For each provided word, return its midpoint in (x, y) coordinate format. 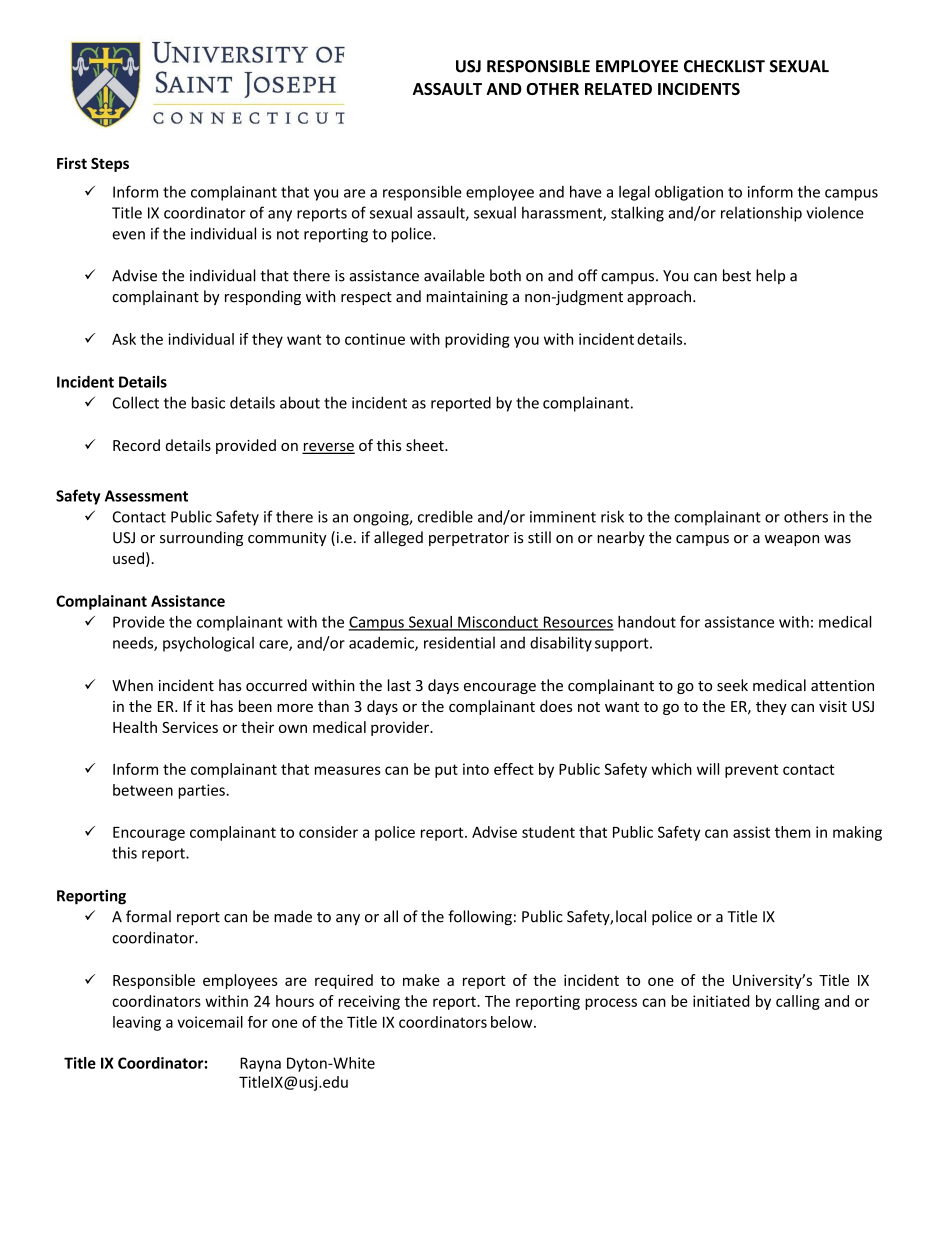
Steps (110, 165)
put (446, 771)
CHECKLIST (724, 66)
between (143, 790)
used (128, 558)
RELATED (618, 89)
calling (798, 1002)
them (793, 832)
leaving (137, 1023)
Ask (124, 339)
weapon (792, 540)
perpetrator (469, 539)
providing (477, 340)
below (513, 1022)
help (770, 276)
